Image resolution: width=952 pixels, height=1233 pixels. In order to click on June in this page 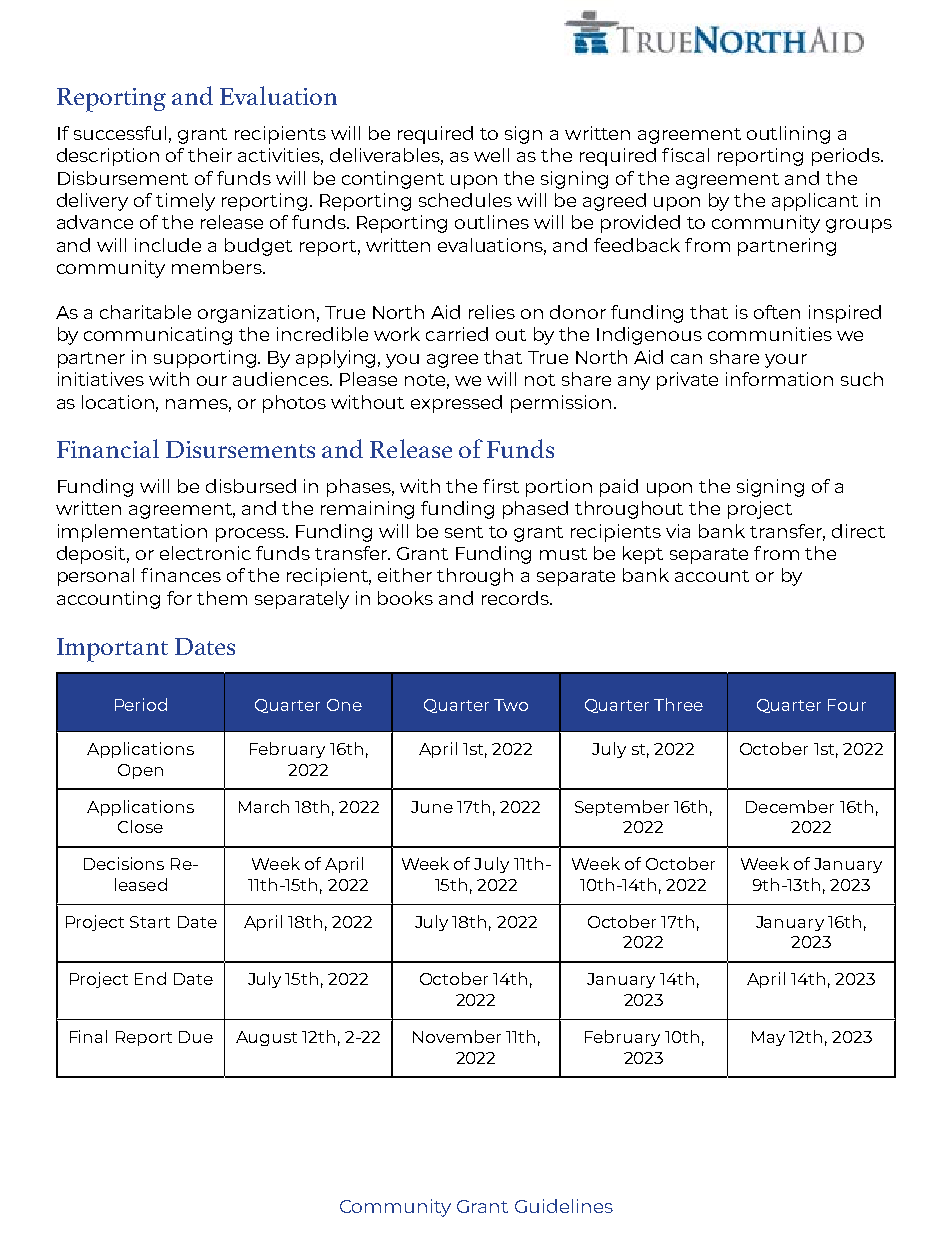, I will do `click(432, 807)`.
